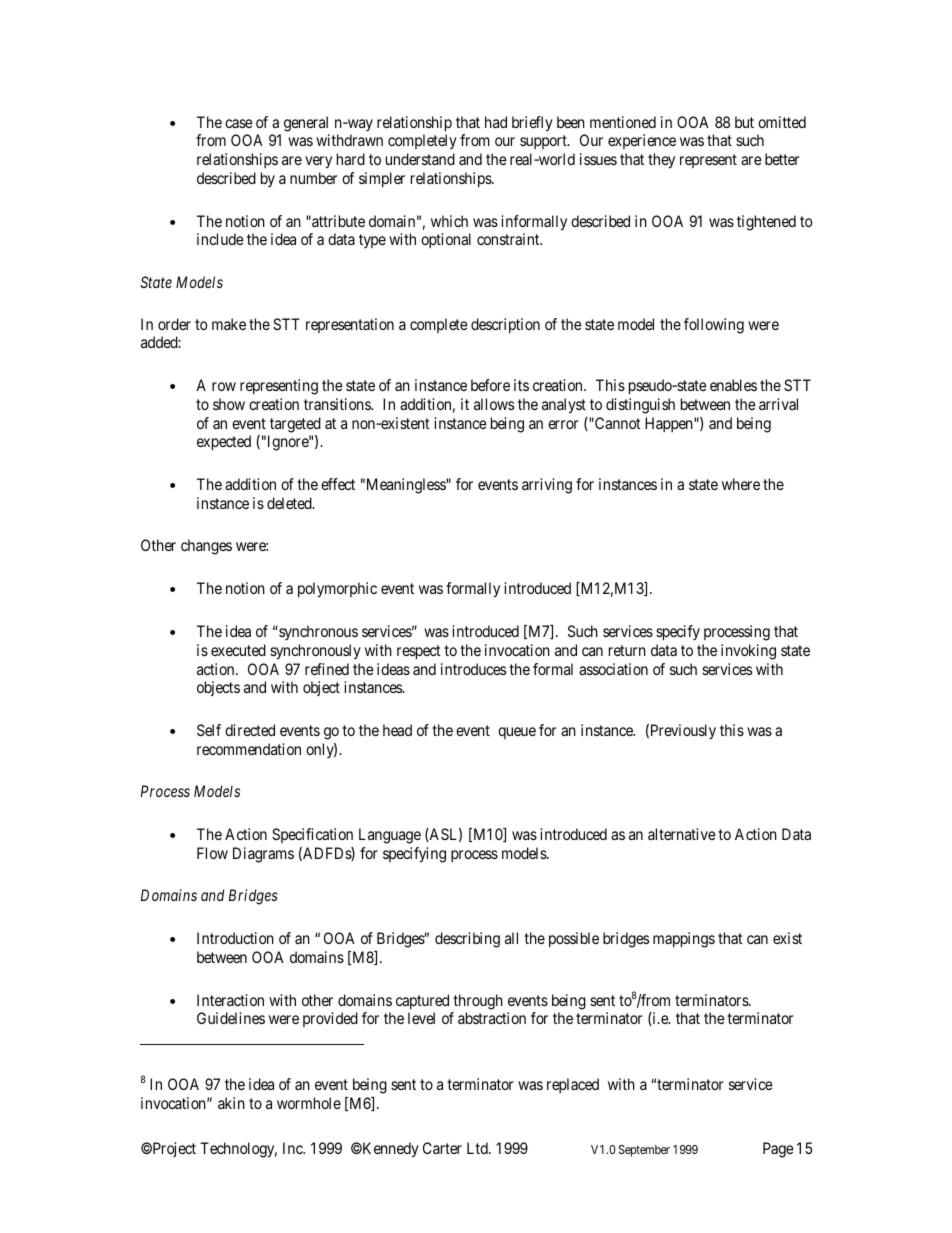  Describe the element at coordinates (231, 1103) in the screenshot. I see `akin` at that location.
